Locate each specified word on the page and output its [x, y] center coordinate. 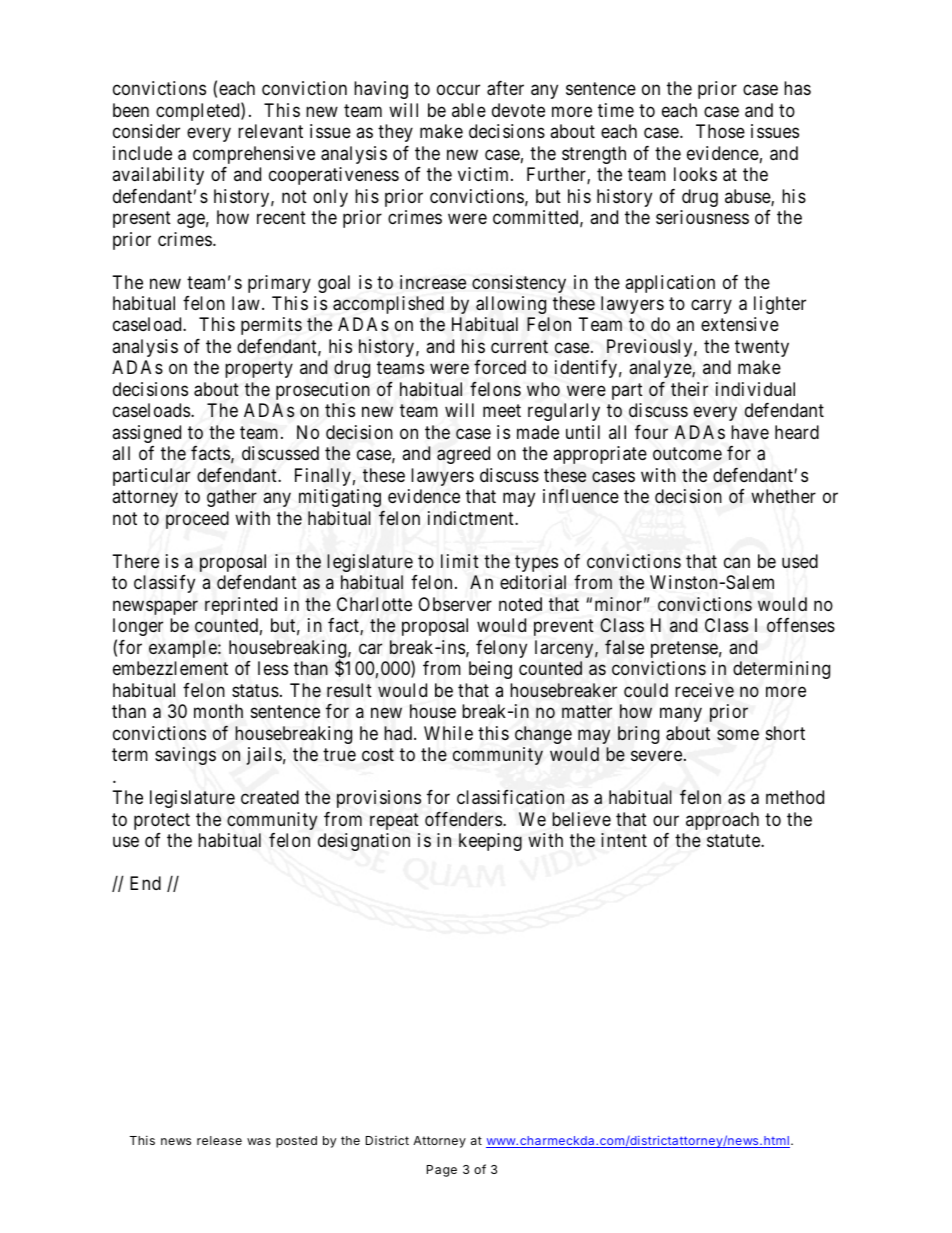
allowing [511, 305]
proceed [197, 520]
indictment [472, 518]
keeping [490, 842]
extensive [740, 324]
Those [720, 131]
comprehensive [254, 155]
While [448, 733]
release [219, 1140]
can [737, 563]
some [738, 735]
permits [271, 326]
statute [734, 840]
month [218, 711]
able [469, 110]
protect [162, 821]
